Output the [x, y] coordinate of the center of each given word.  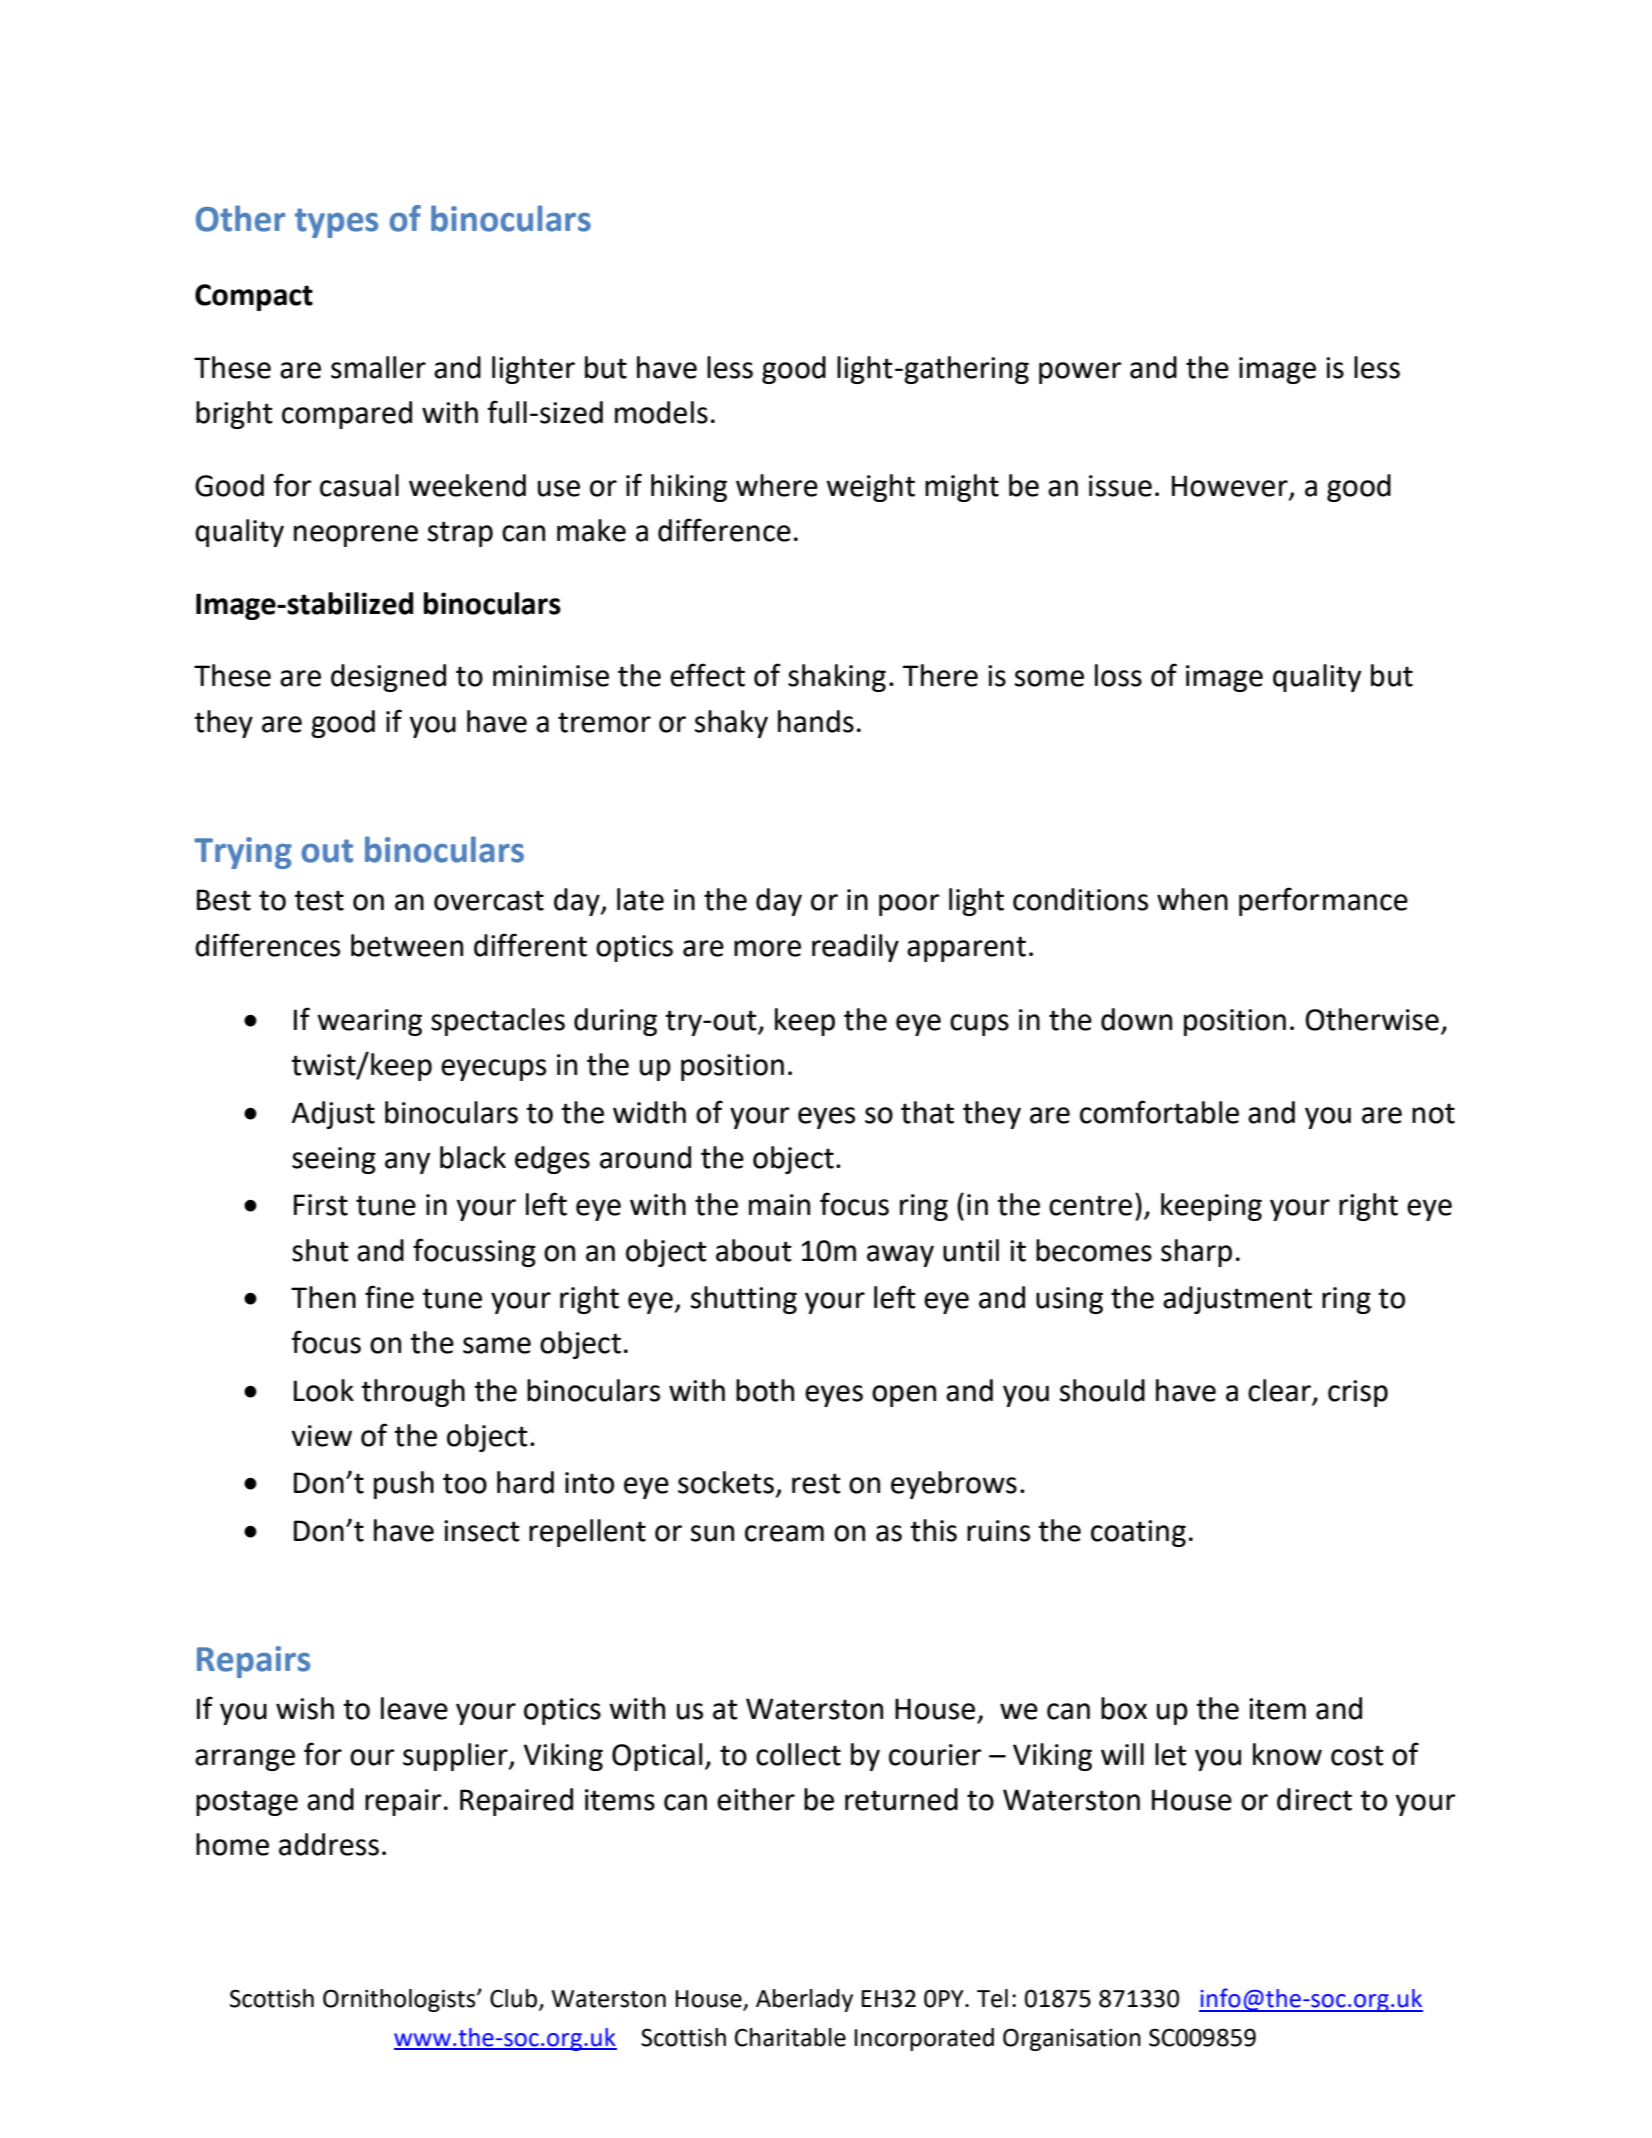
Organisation [1072, 2039]
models [661, 412]
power [1080, 373]
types [336, 223]
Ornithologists [400, 2000]
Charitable [790, 2037]
